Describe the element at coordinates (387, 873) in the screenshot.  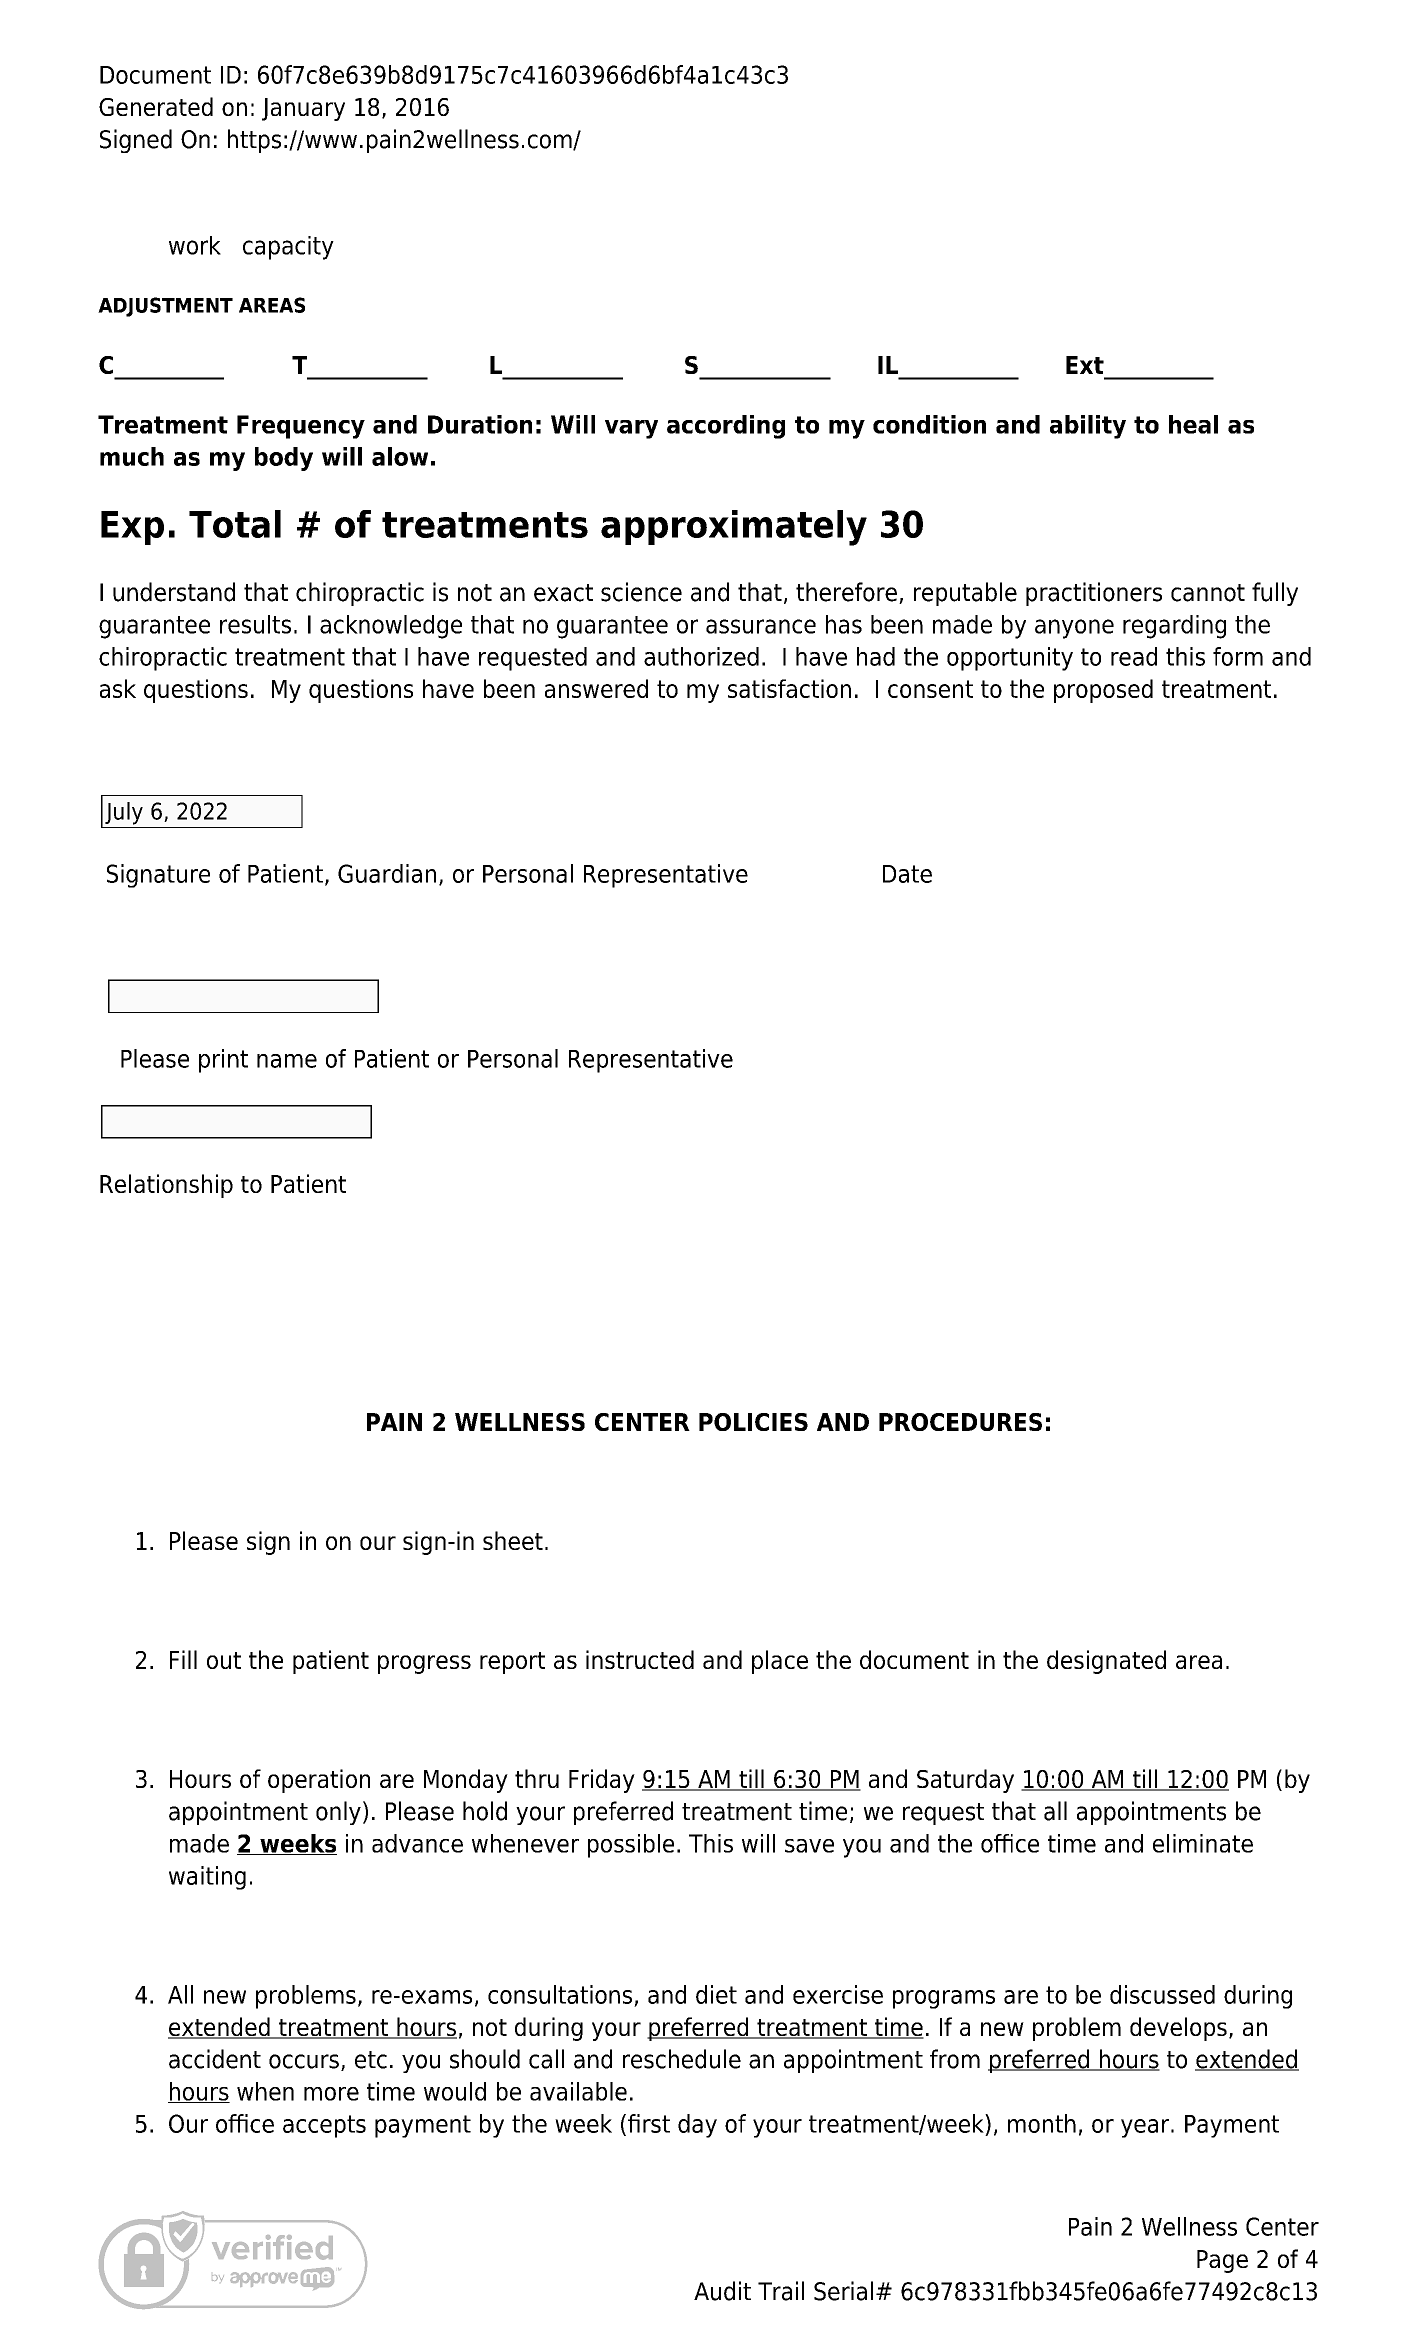
I see `Guardian` at that location.
